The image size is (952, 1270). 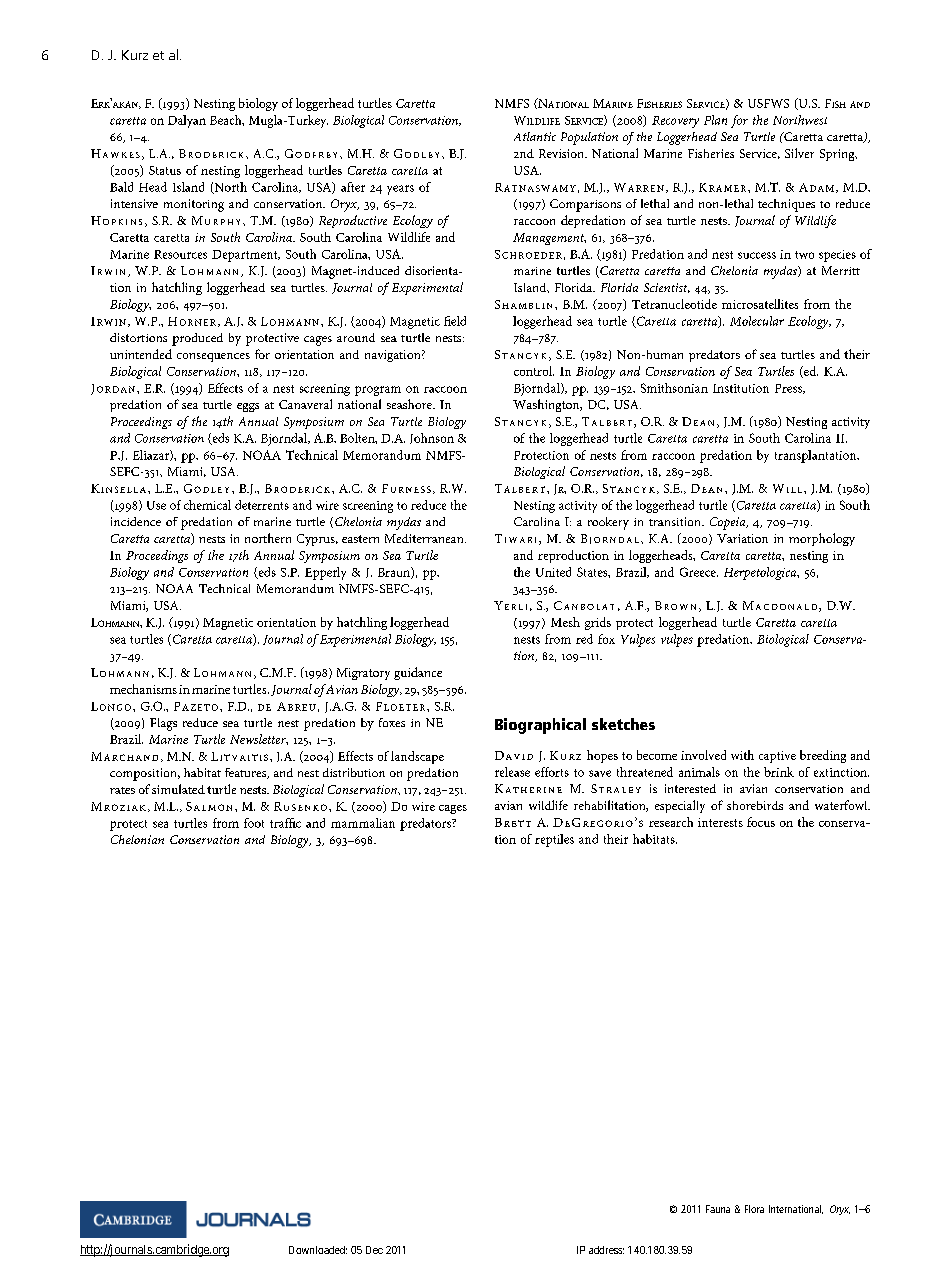 I want to click on Johnson, so click(x=432, y=438).
